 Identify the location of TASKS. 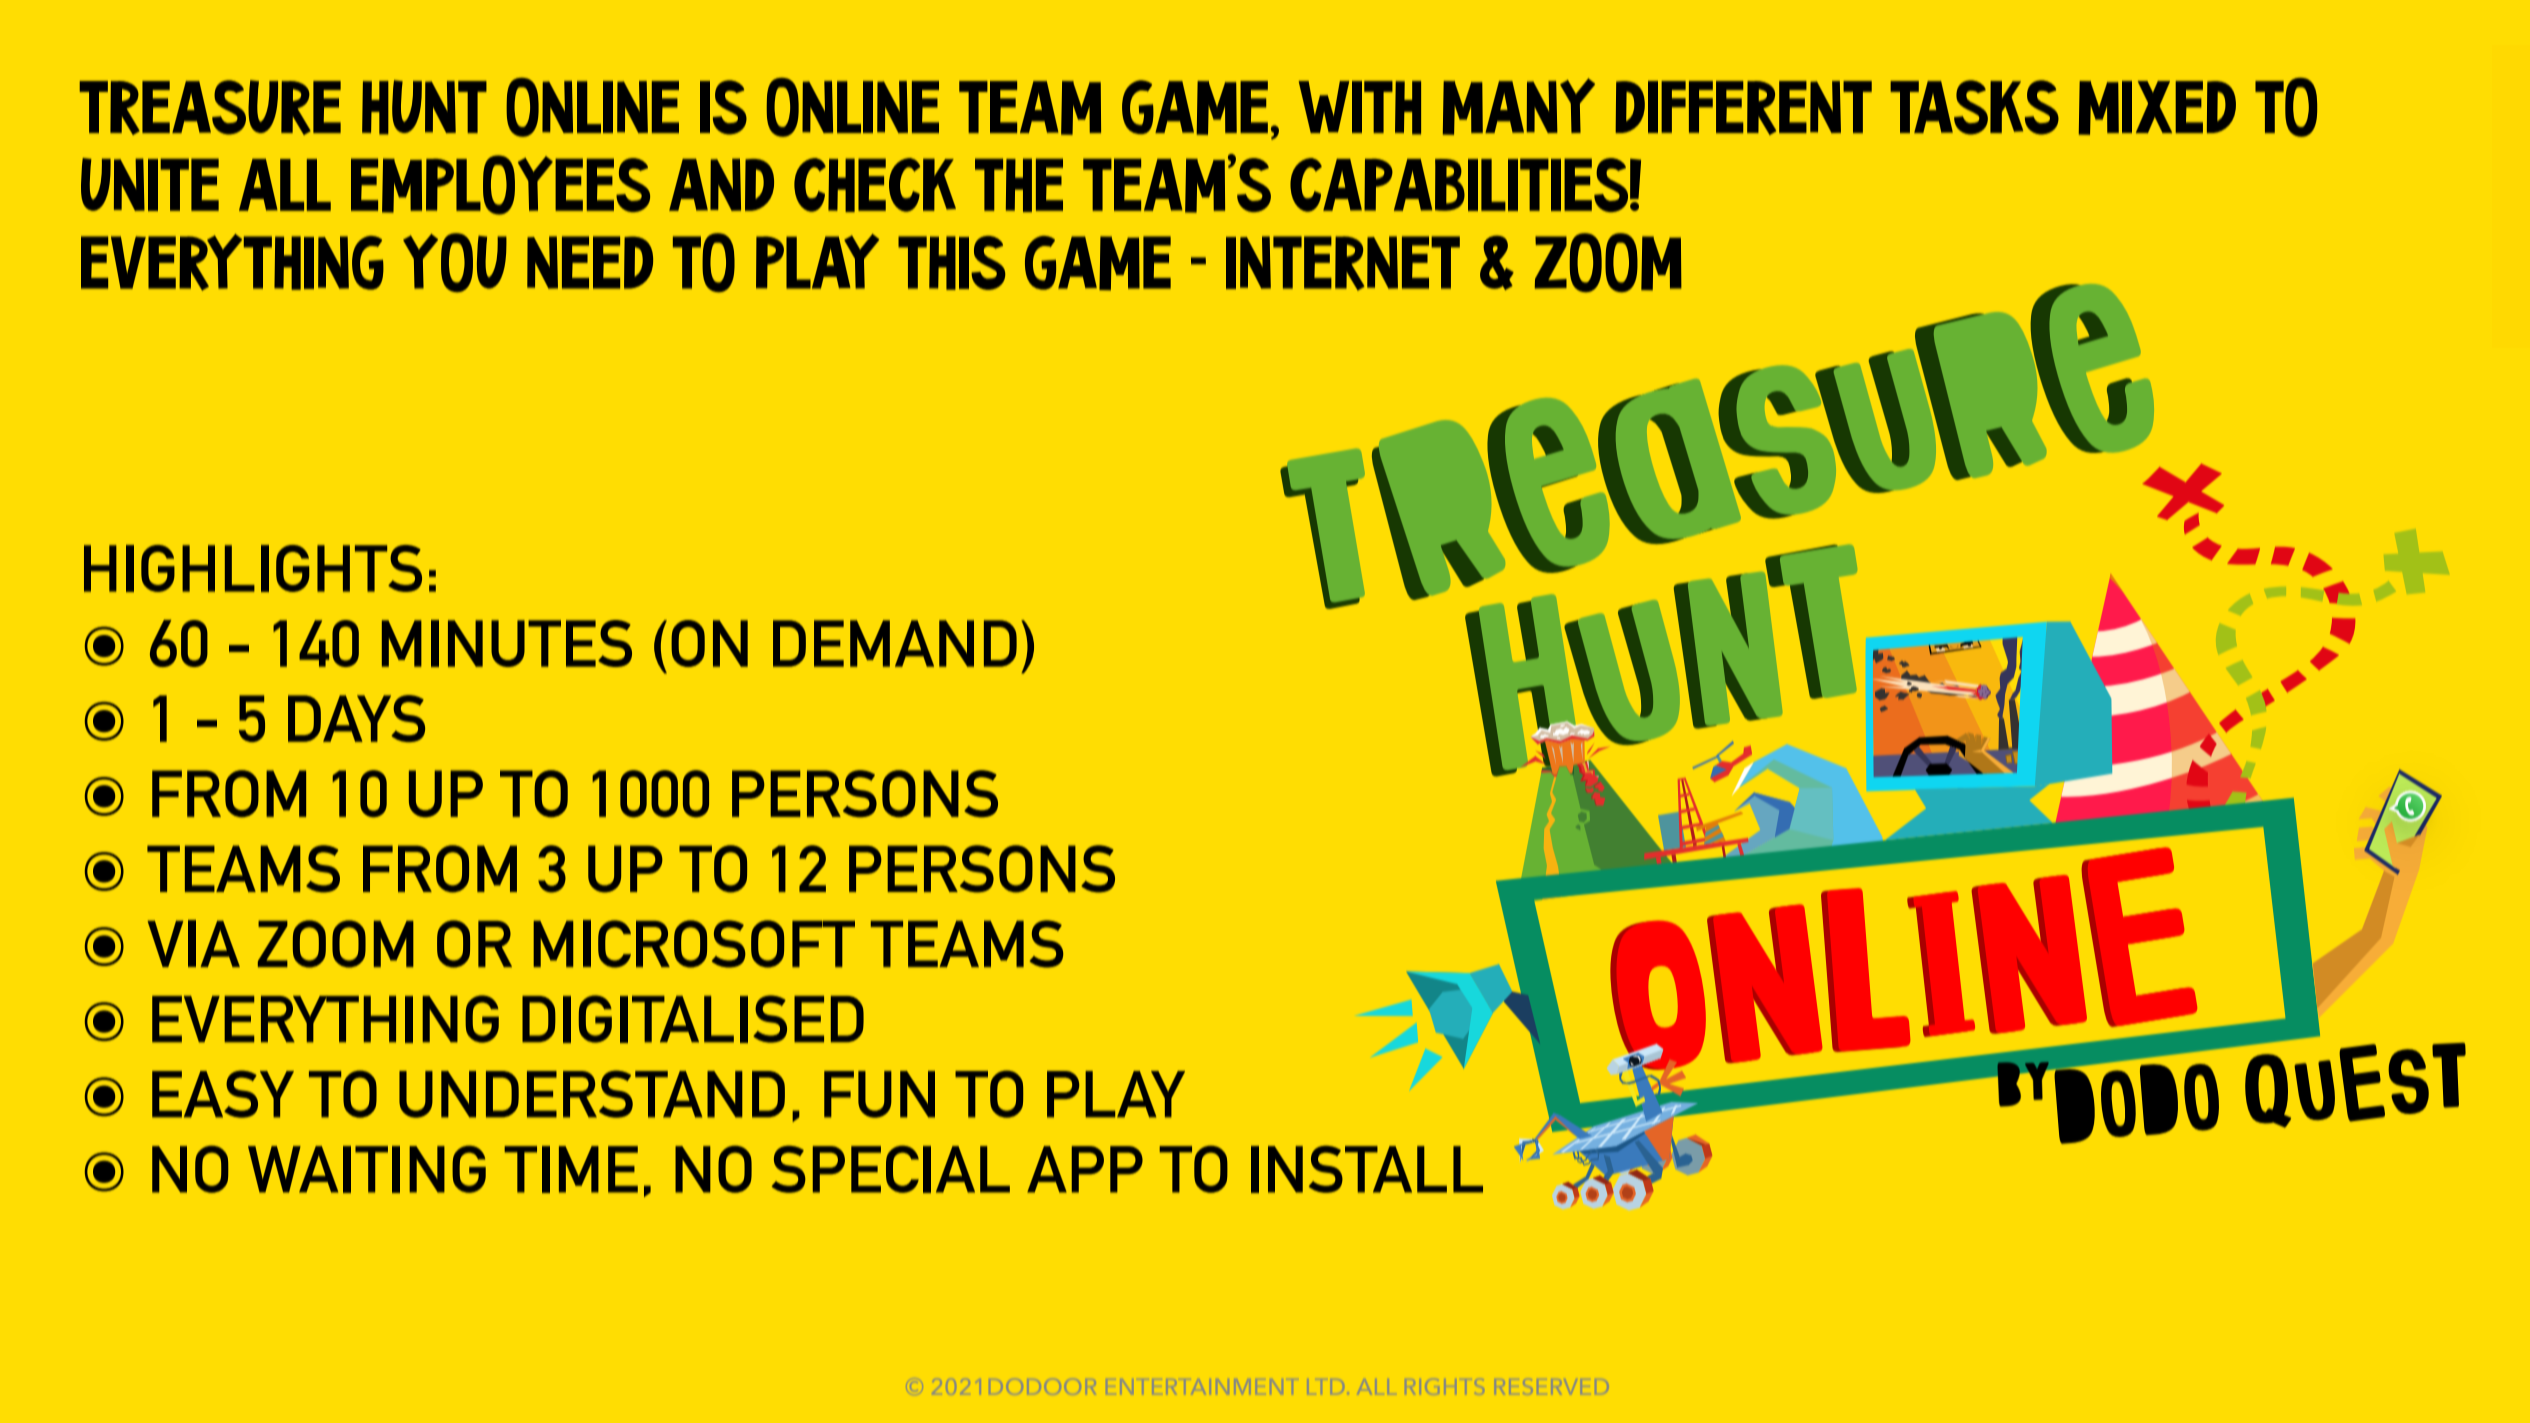
(1974, 107).
